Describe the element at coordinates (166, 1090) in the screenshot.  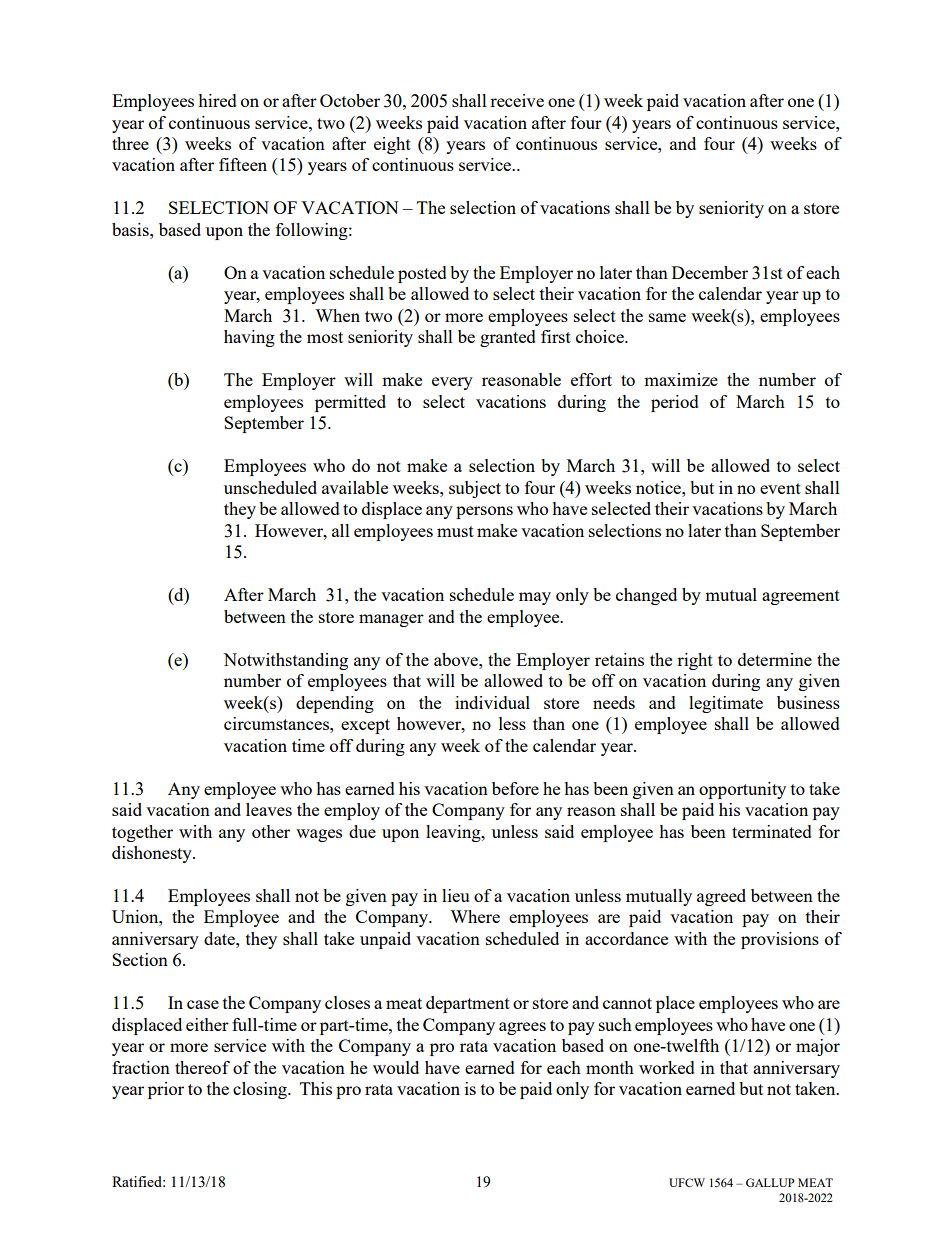
I see `prior` at that location.
